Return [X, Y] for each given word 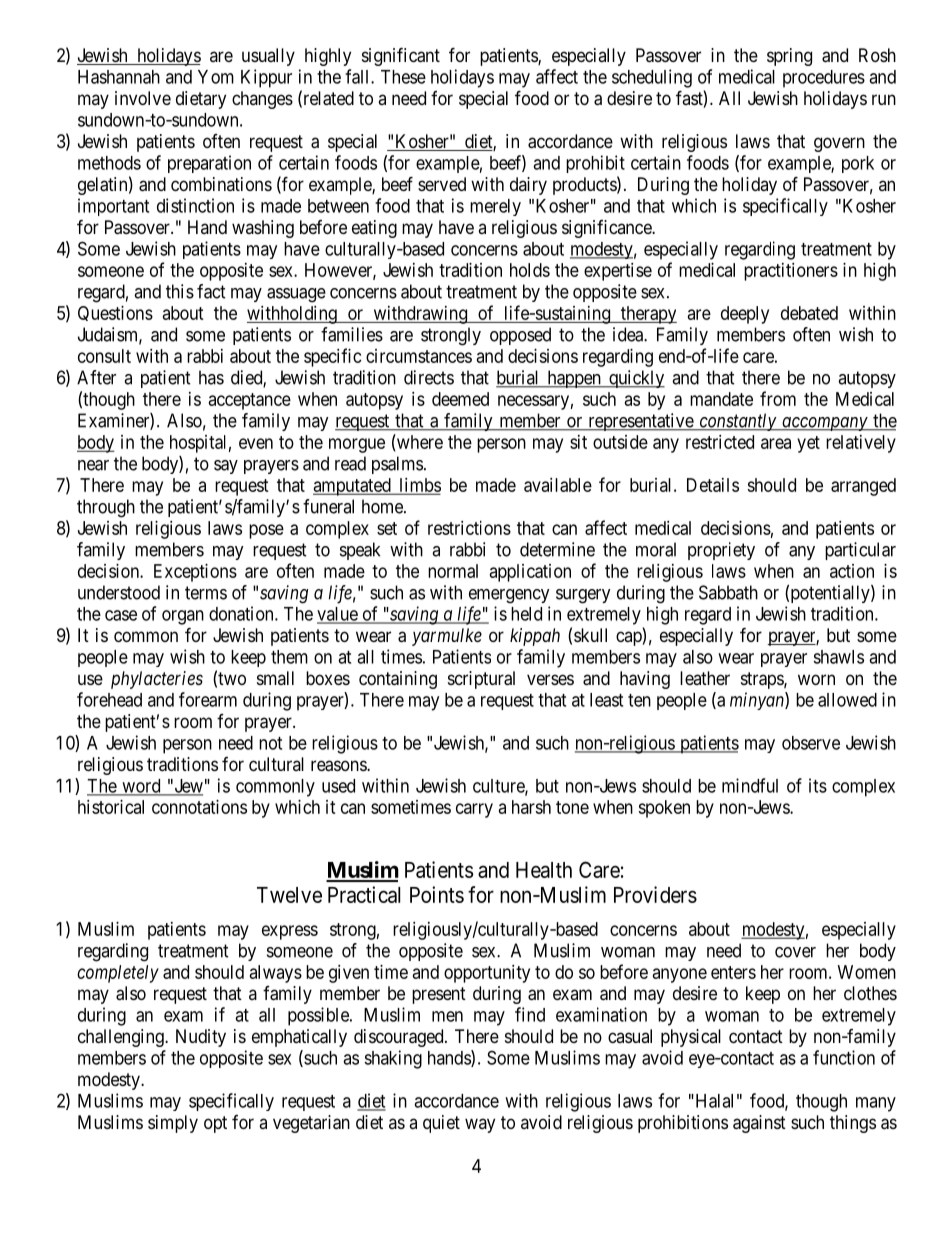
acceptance [250, 401]
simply [173, 1124]
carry [474, 810]
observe [811, 743]
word [141, 787]
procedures [824, 79]
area [776, 443]
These [403, 77]
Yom [216, 77]
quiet [441, 1124]
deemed [460, 399]
